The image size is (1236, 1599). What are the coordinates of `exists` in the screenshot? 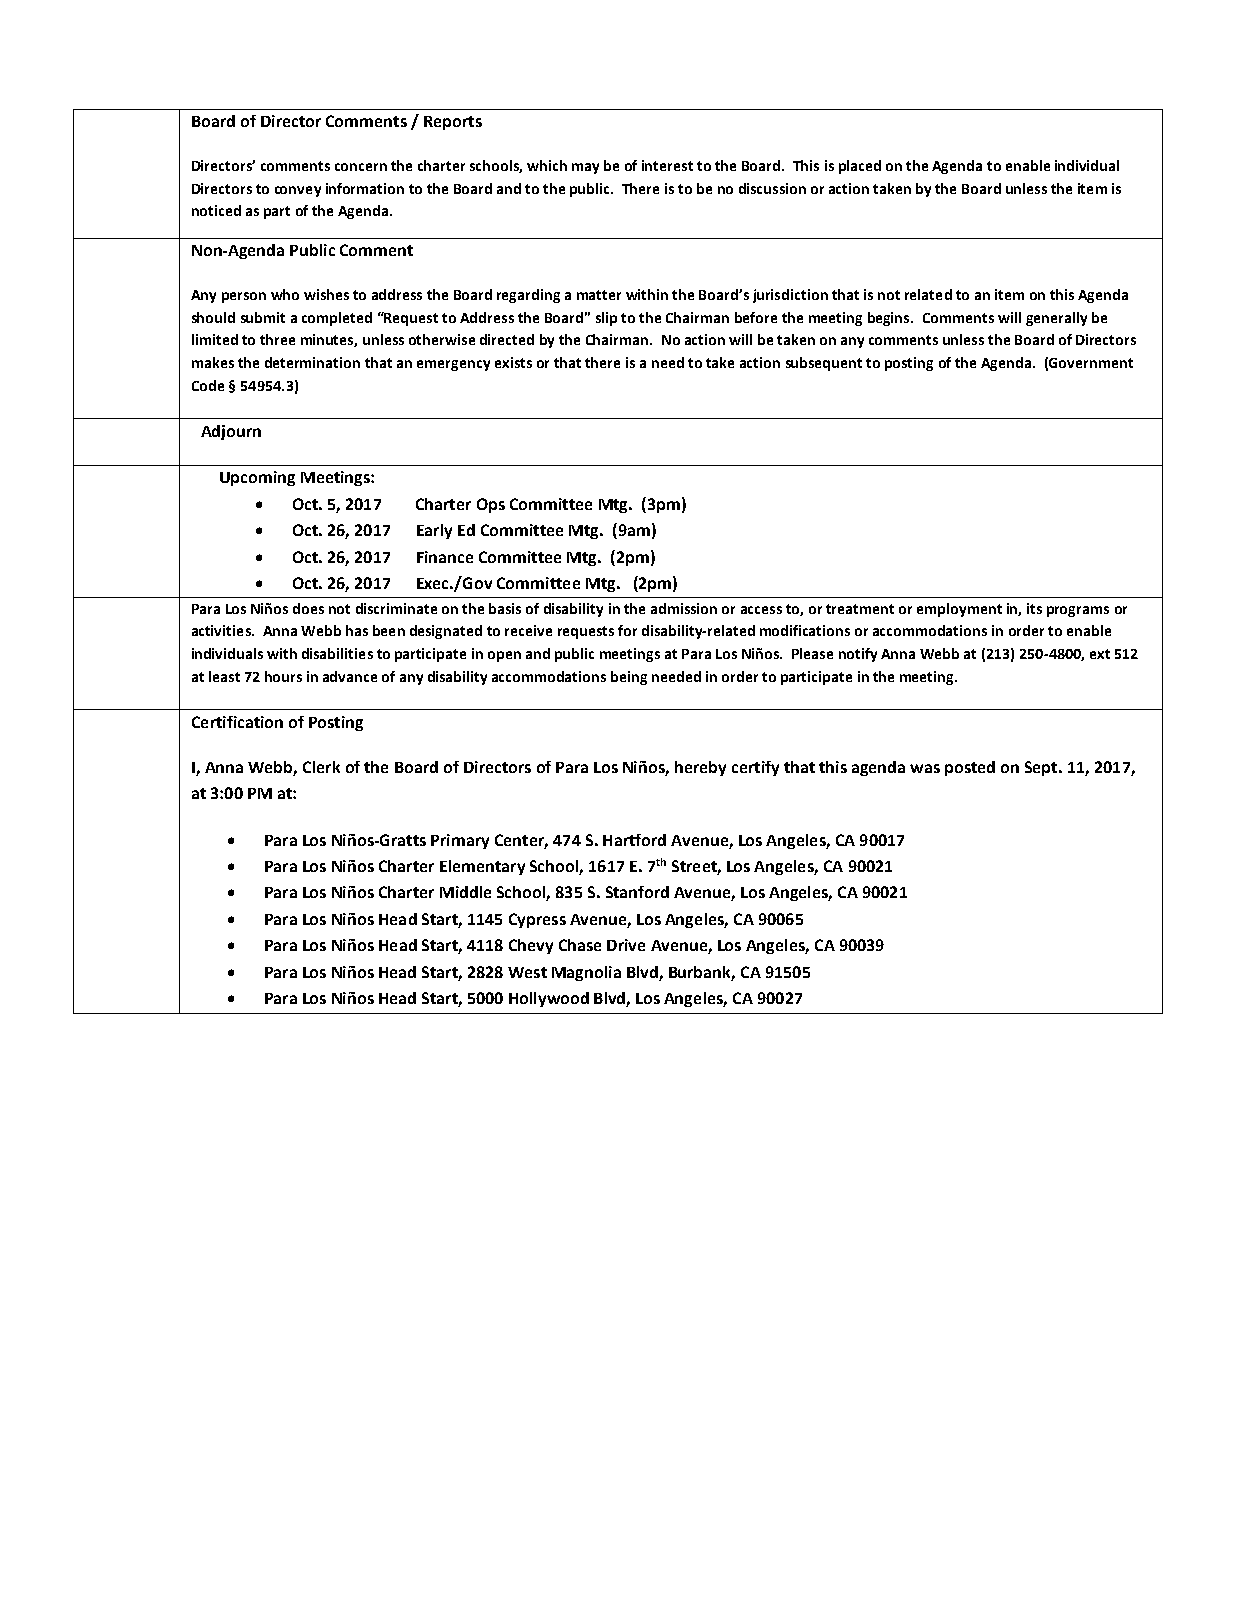 It's located at (513, 362).
